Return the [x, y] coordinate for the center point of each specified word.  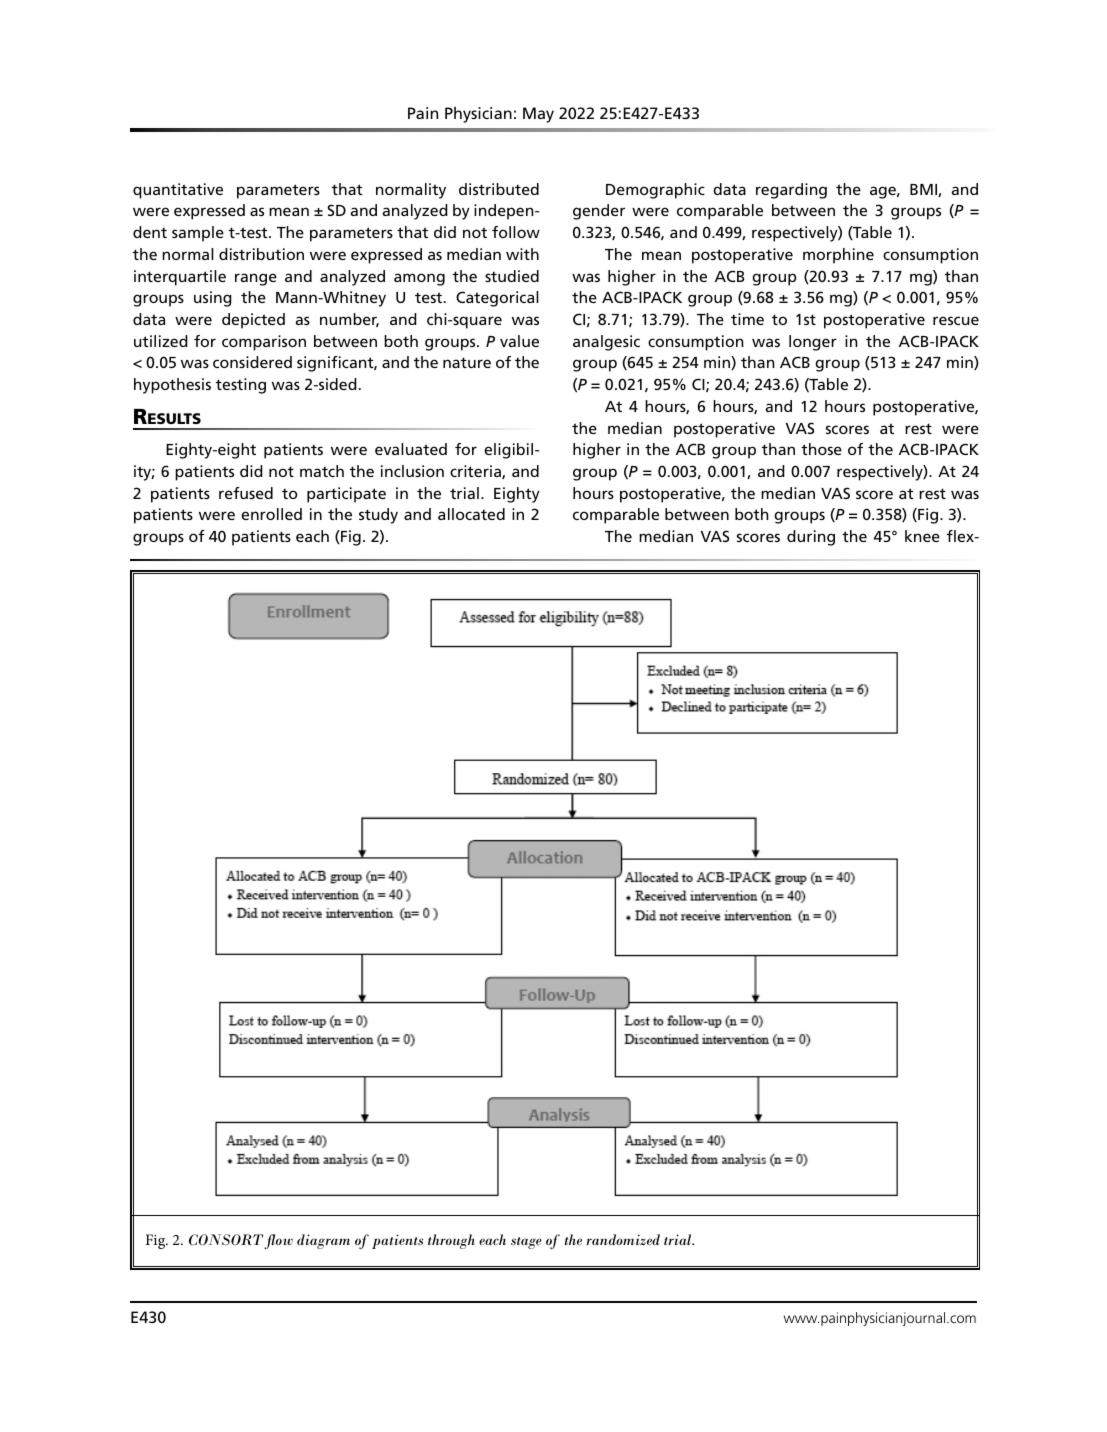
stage [526, 1243]
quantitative [178, 191]
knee [922, 536]
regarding [791, 191]
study [378, 516]
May [538, 115]
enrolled [271, 514]
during [811, 538]
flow [278, 1241]
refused [246, 493]
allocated [471, 514]
